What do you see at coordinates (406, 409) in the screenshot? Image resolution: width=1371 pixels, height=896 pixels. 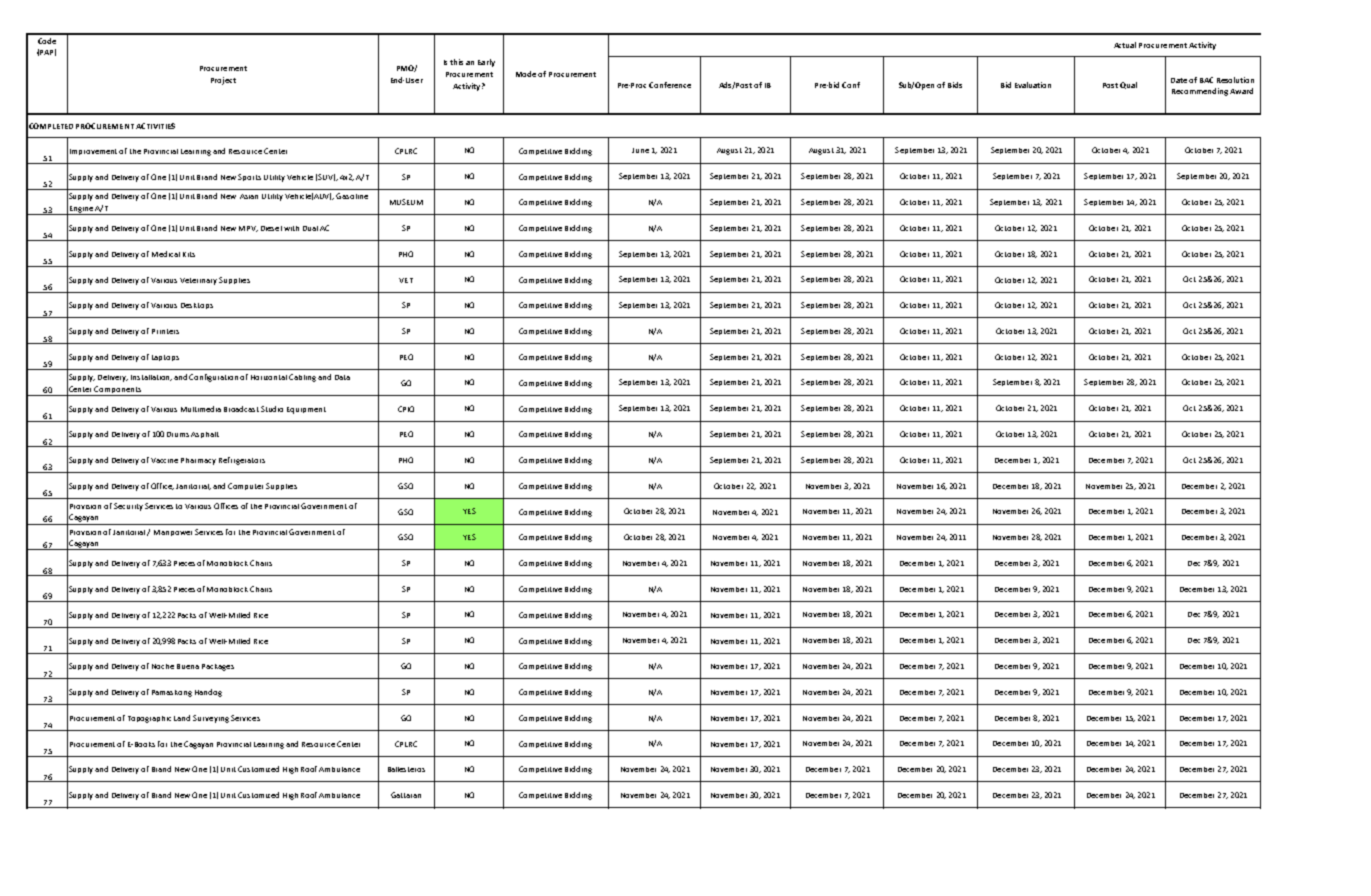 I see `CPIO` at bounding box center [406, 409].
